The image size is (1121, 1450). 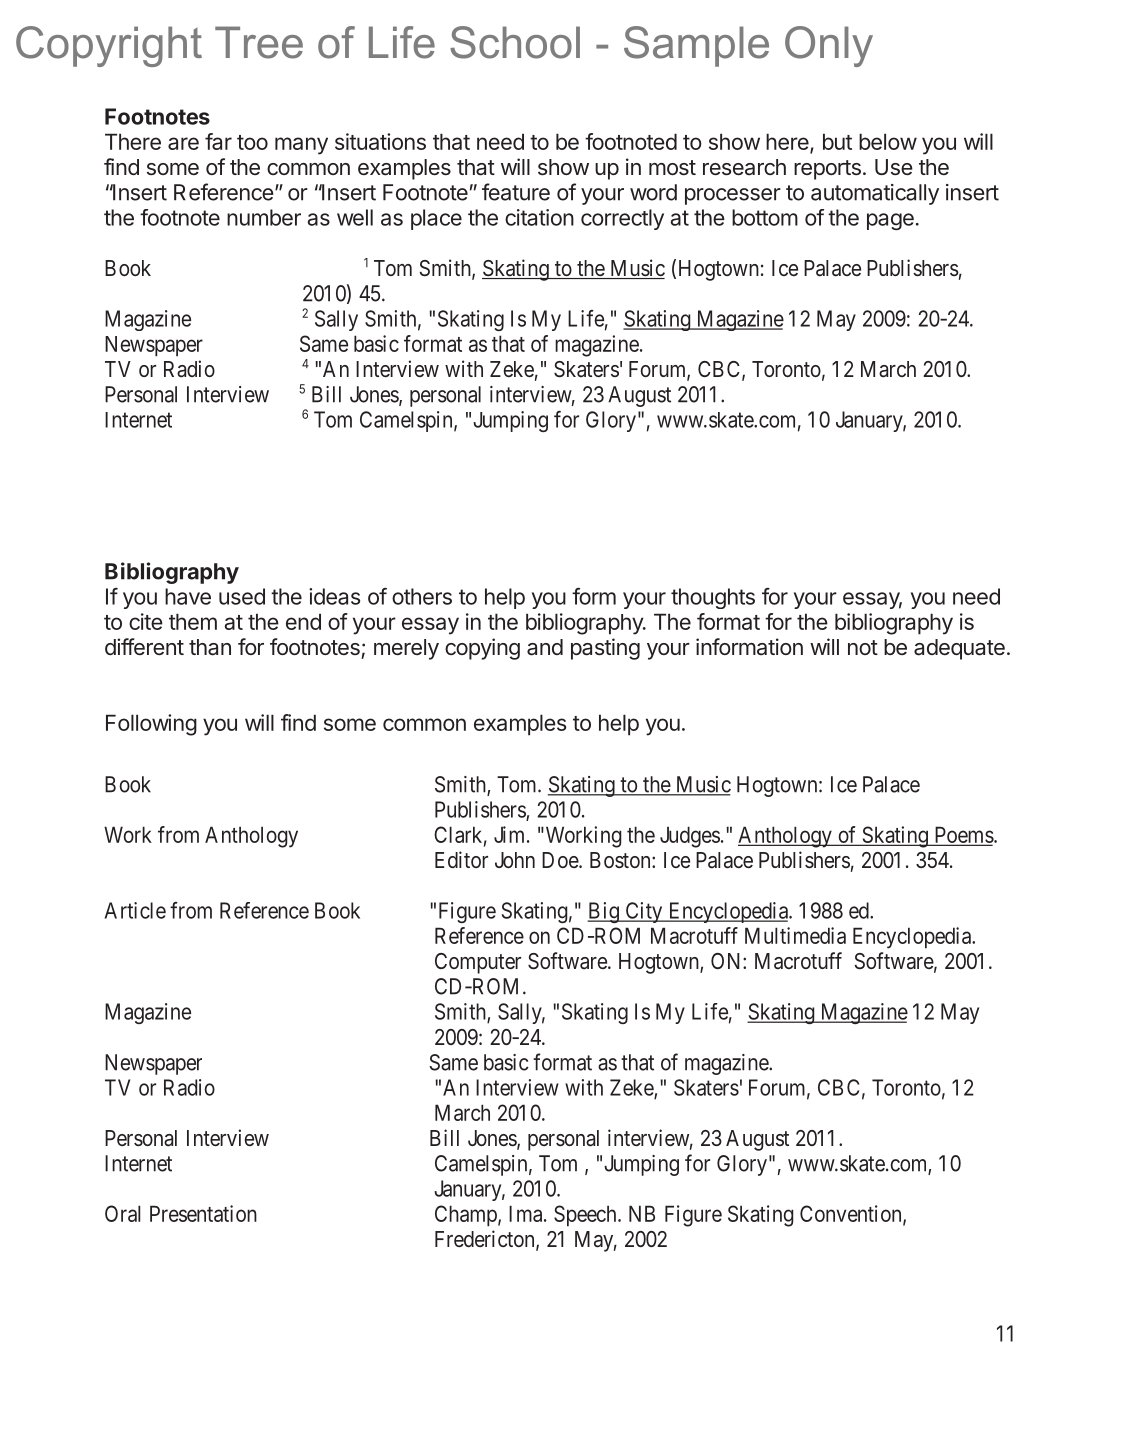 I want to click on Big, so click(x=604, y=912).
